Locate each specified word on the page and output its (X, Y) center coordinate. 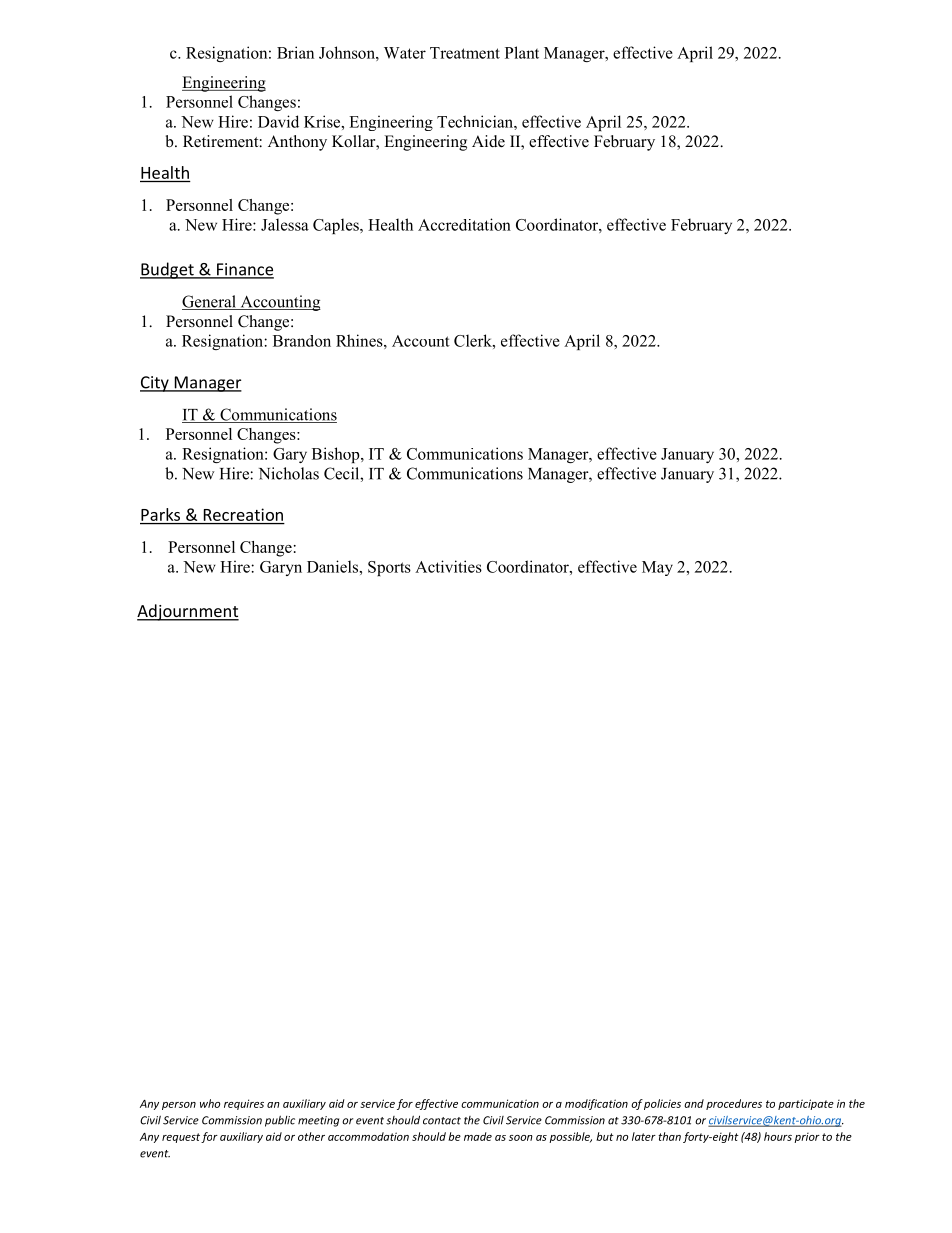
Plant (522, 52)
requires (244, 1104)
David (278, 121)
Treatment (465, 53)
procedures (734, 1104)
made (478, 1136)
